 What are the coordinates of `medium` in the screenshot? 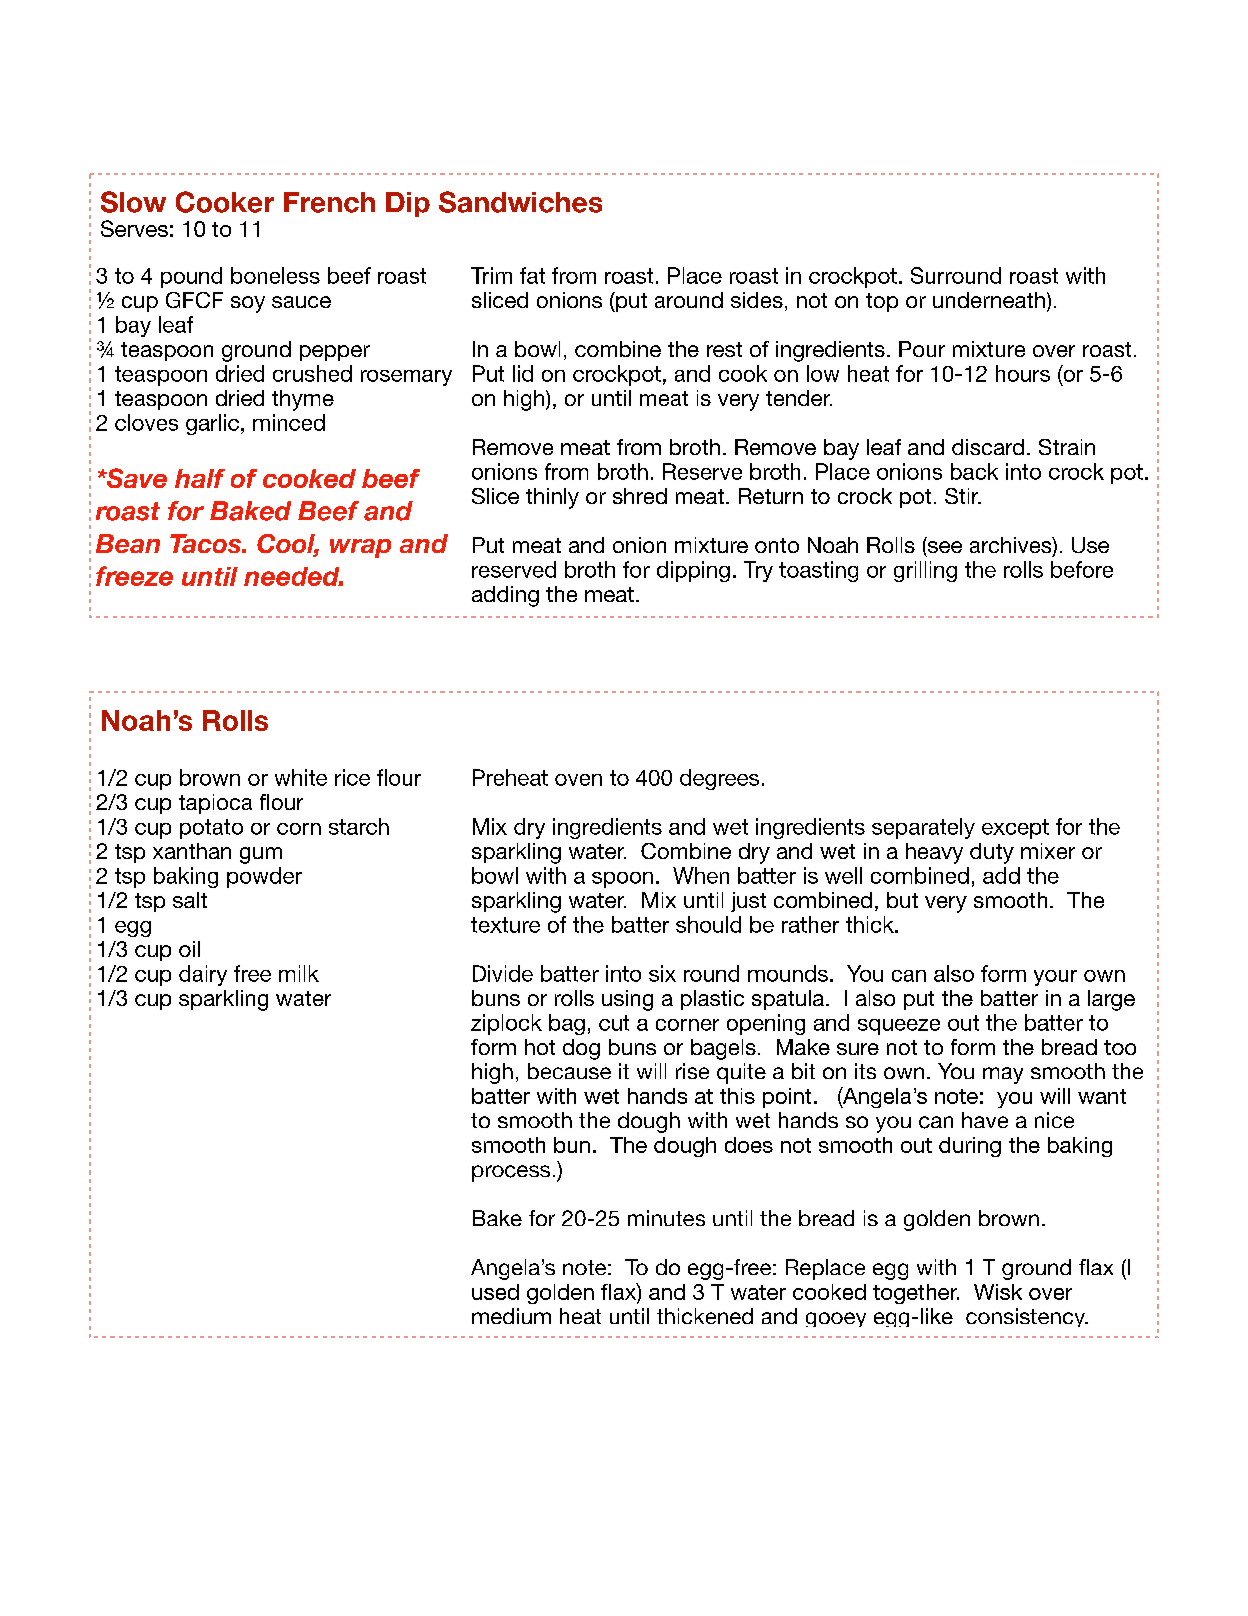 It's located at (511, 1316).
